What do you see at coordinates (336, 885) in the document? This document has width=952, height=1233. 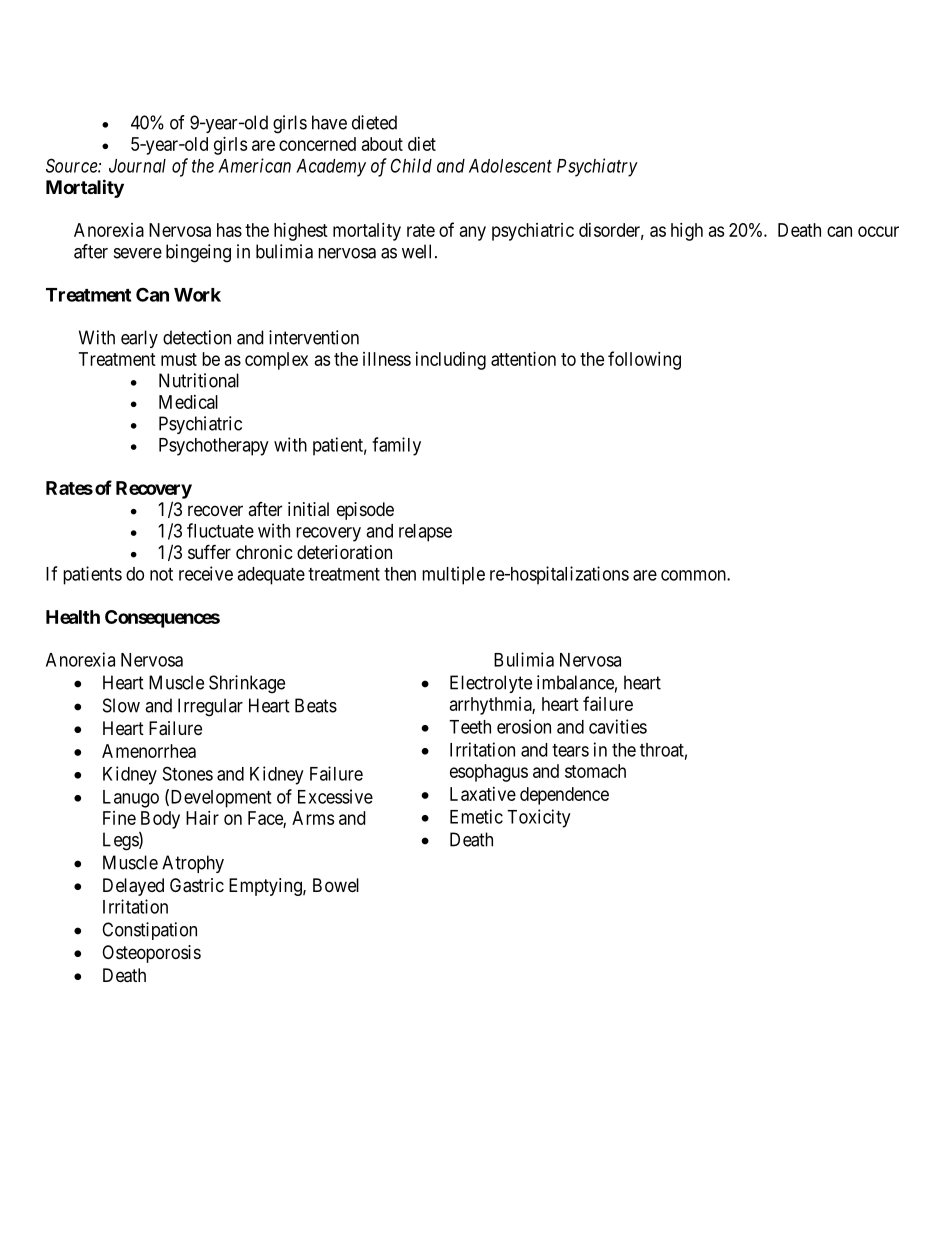 I see `Bowel` at bounding box center [336, 885].
